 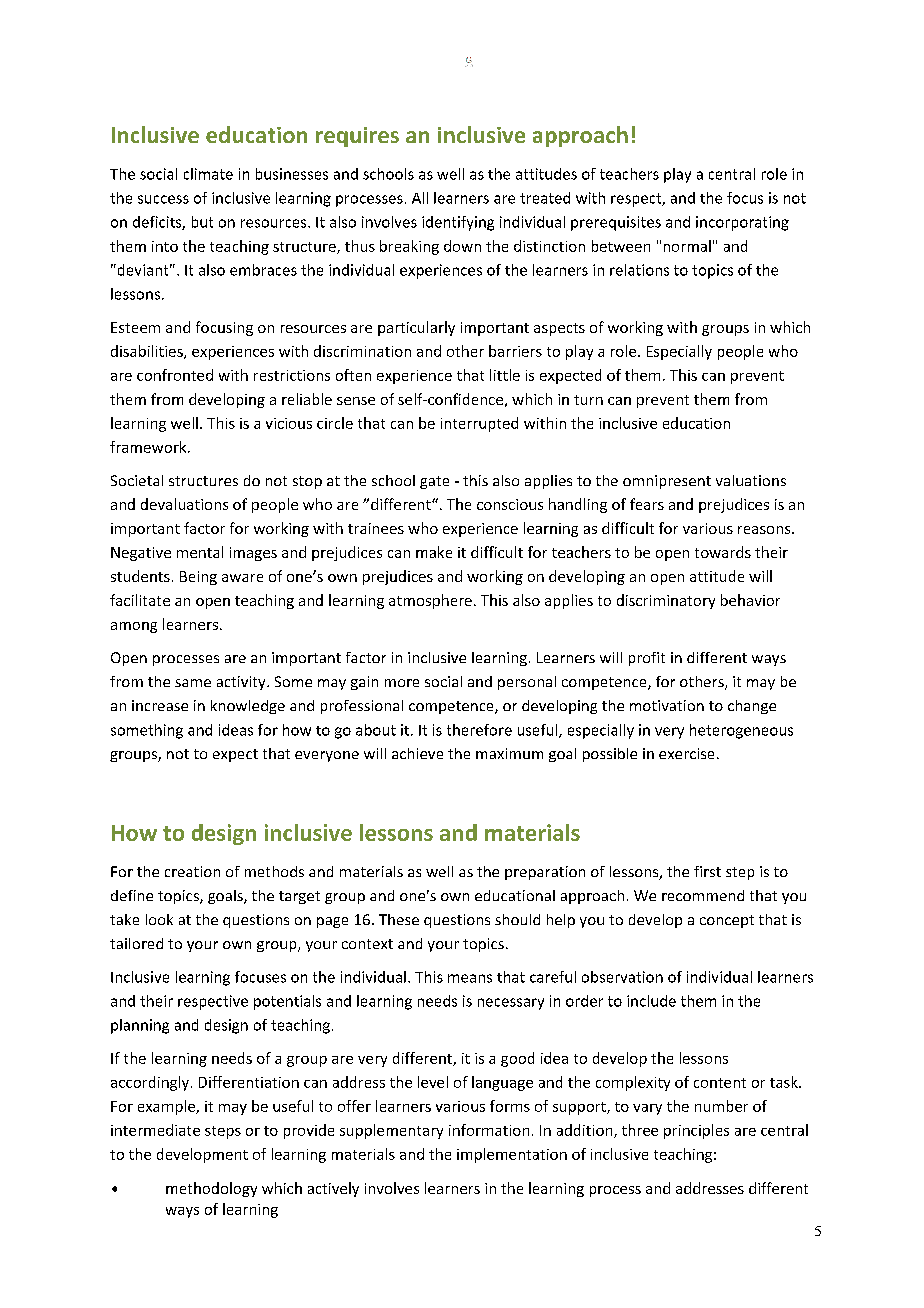 I want to click on incorporating, so click(x=742, y=223).
